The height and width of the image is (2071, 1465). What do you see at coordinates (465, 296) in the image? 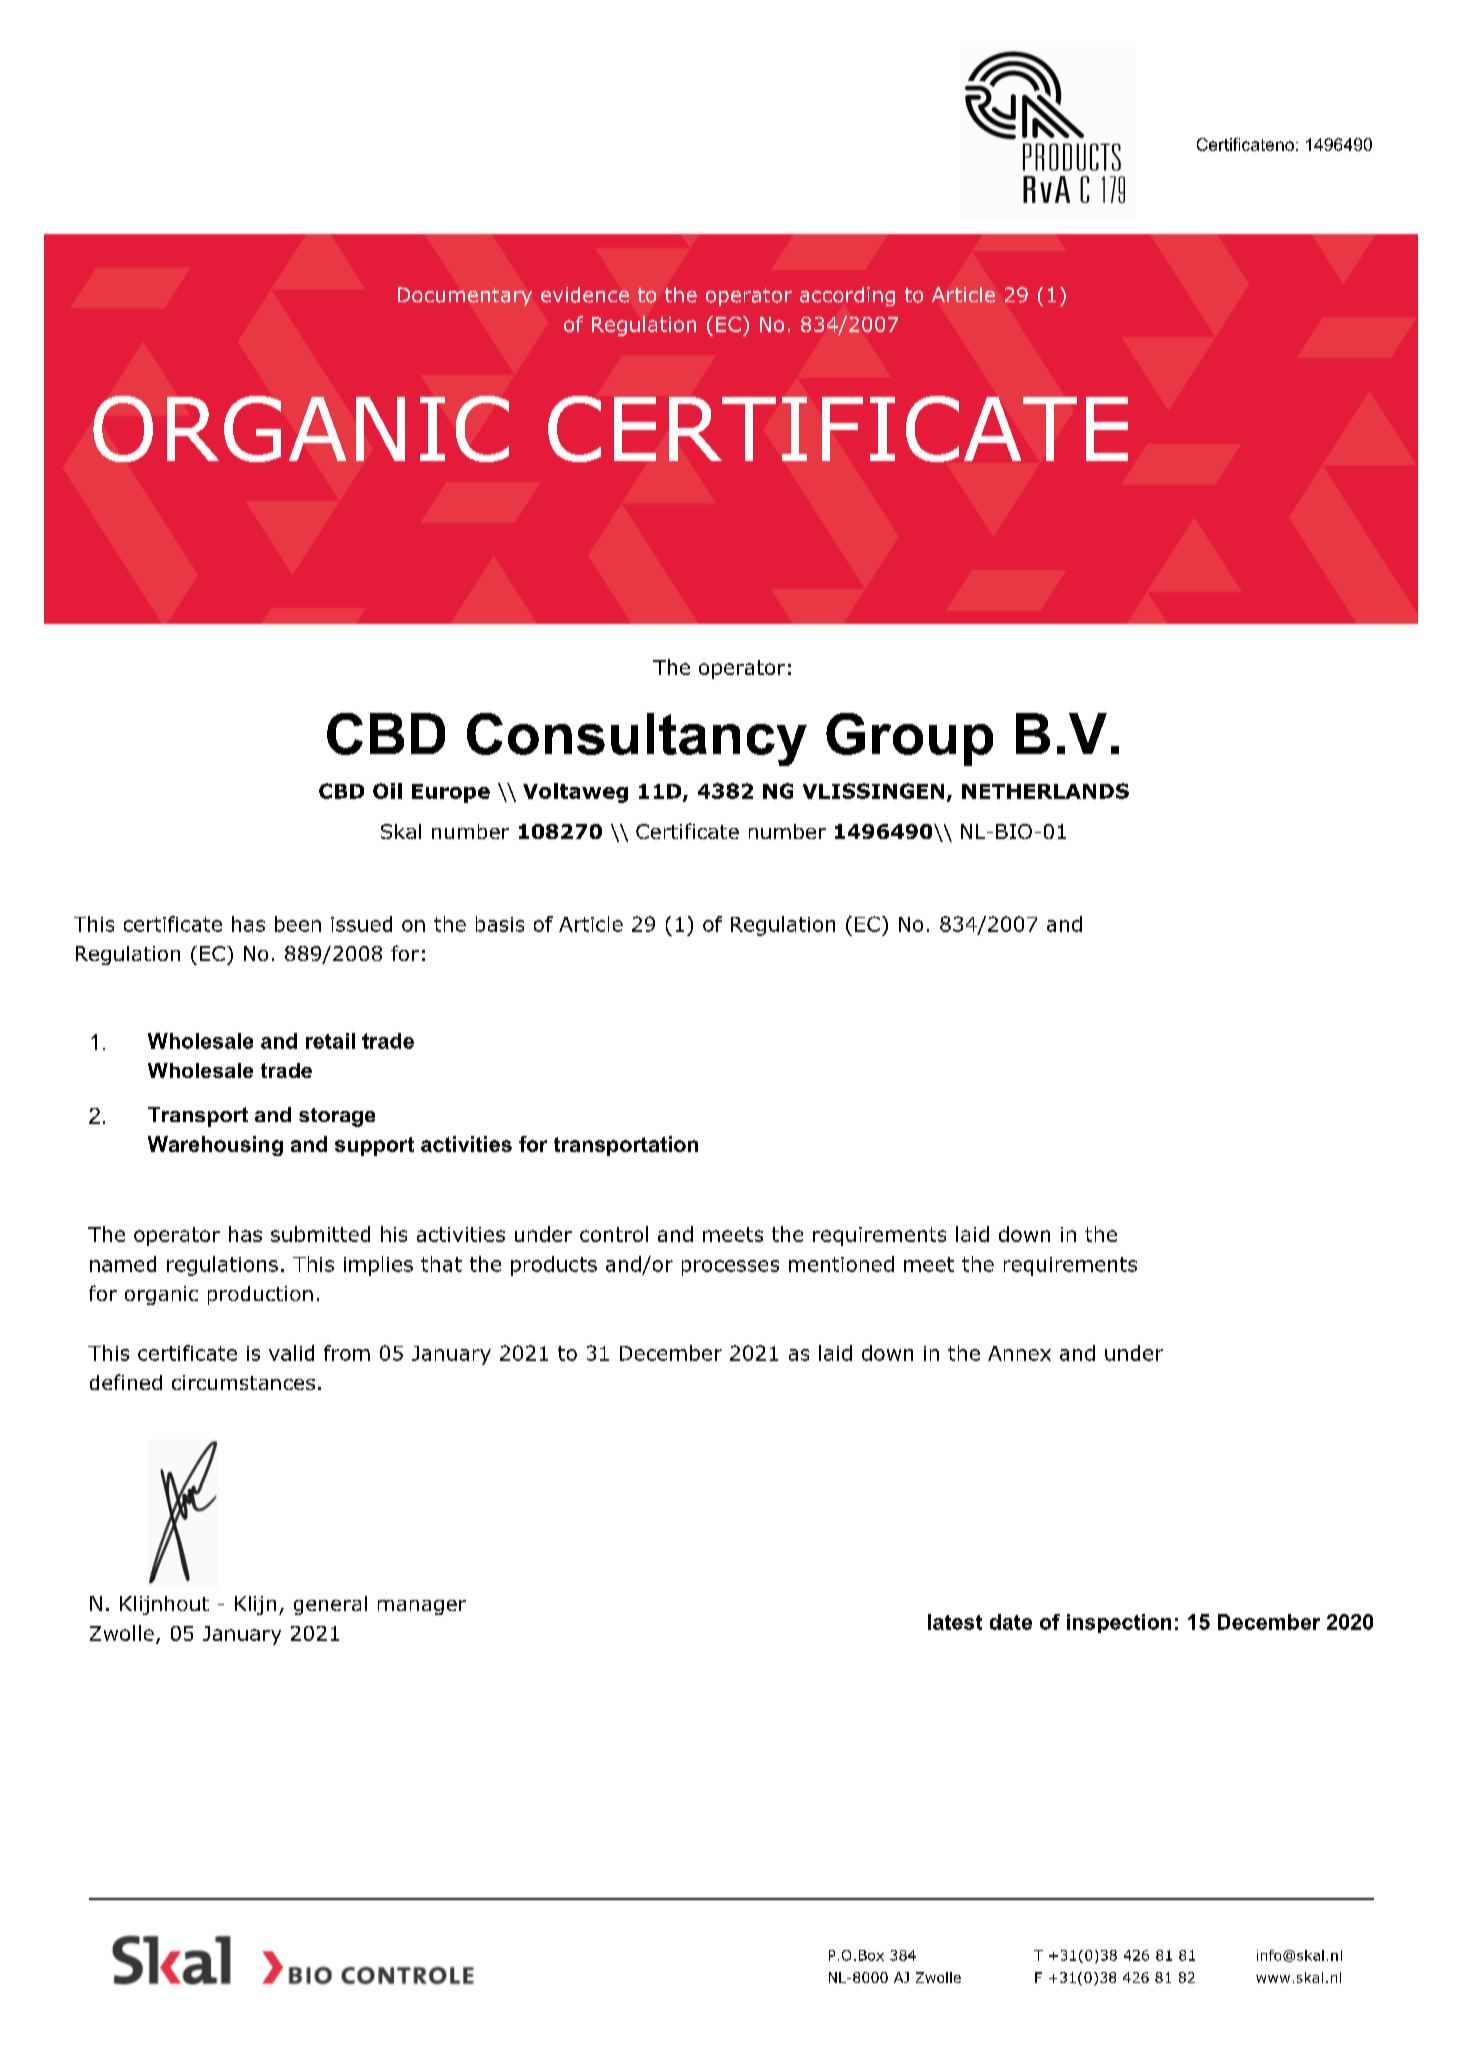
I see `Documentary` at bounding box center [465, 296].
